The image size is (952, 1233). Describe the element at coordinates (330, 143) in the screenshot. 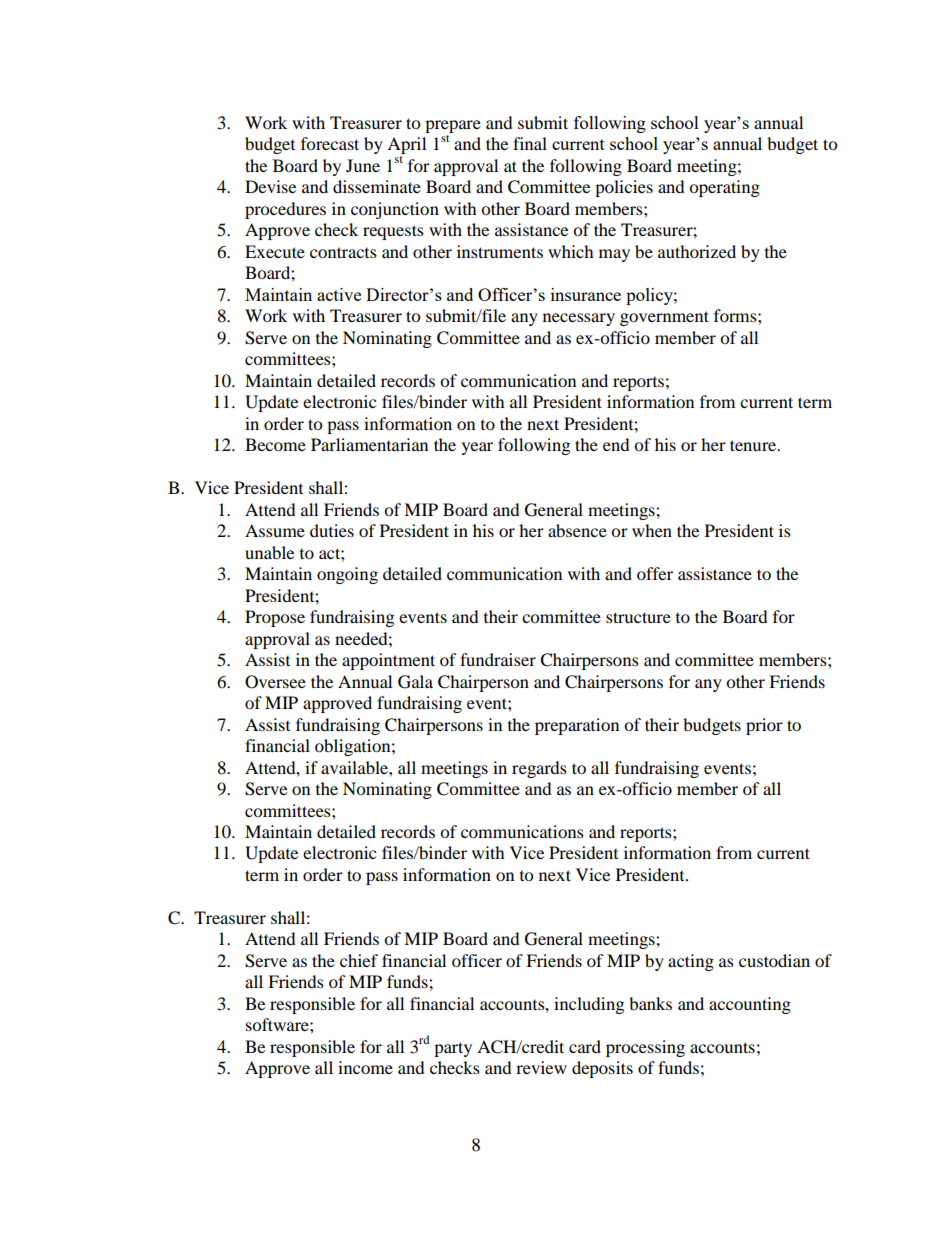

I see `forecast` at that location.
